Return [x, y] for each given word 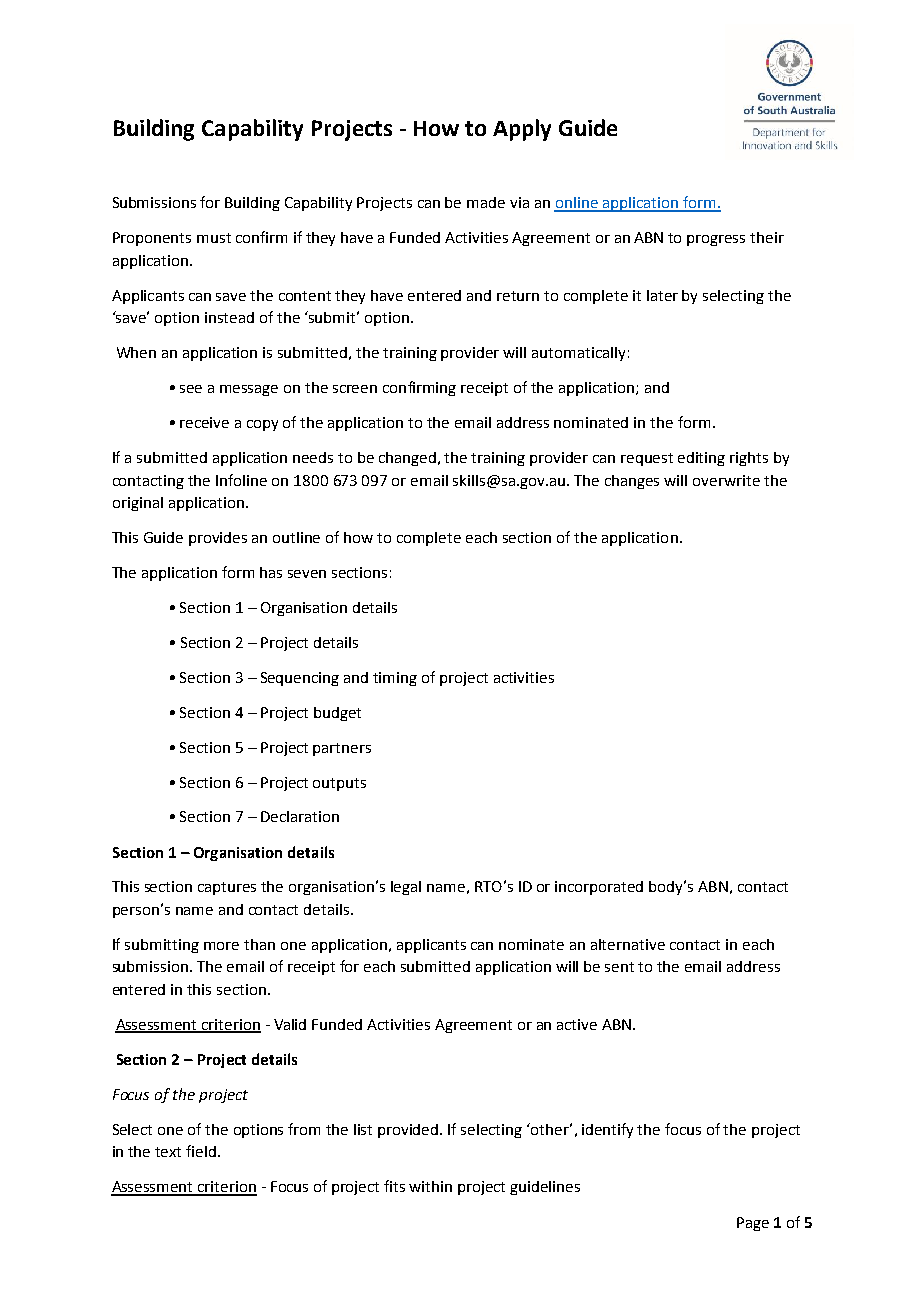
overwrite [726, 480]
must [214, 238]
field [202, 1151]
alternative [628, 944]
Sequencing [300, 679]
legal [406, 888]
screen [355, 389]
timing [395, 679]
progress [716, 240]
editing [701, 459]
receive [204, 422]
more [221, 946]
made [486, 202]
